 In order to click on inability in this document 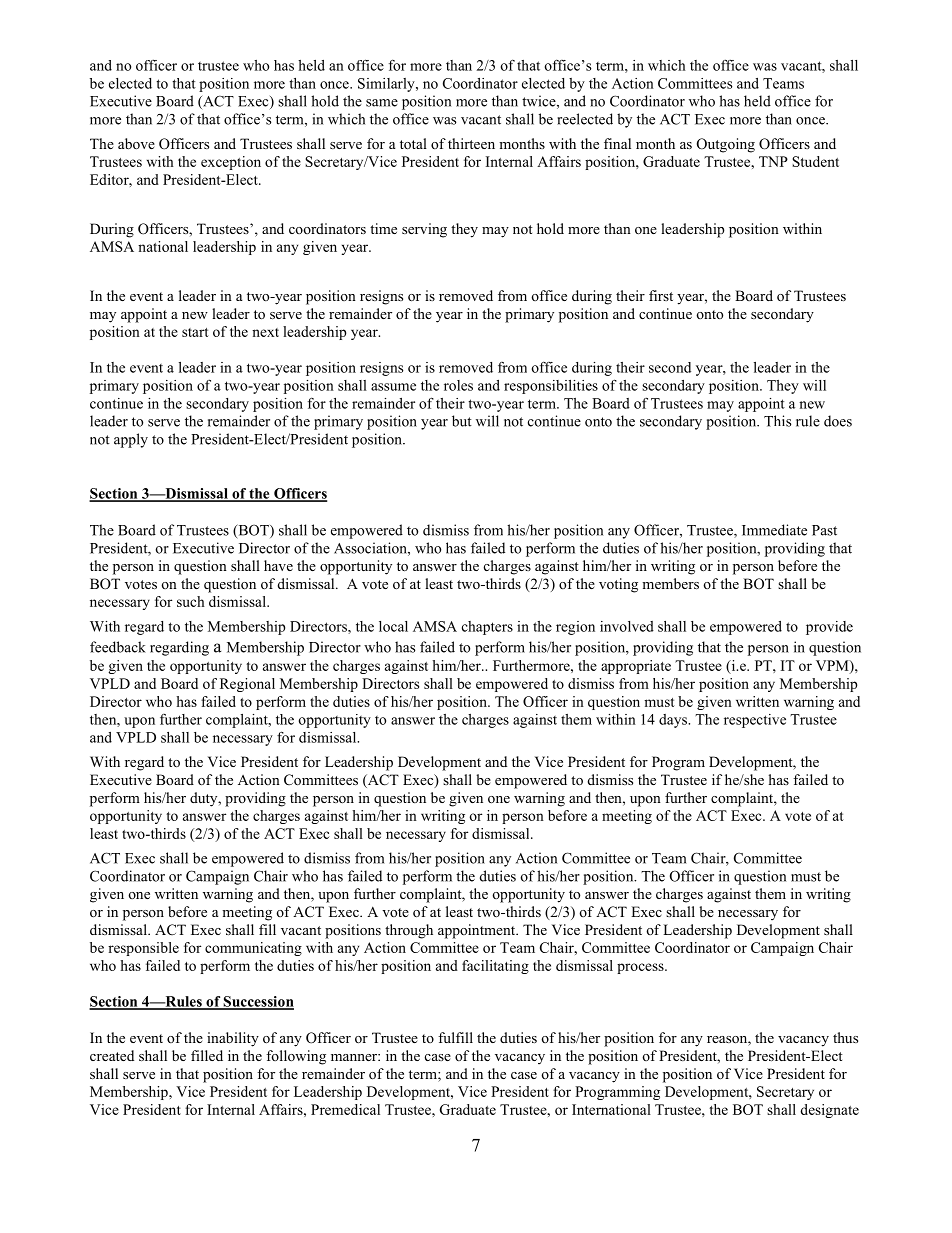, I will do `click(233, 1039)`.
